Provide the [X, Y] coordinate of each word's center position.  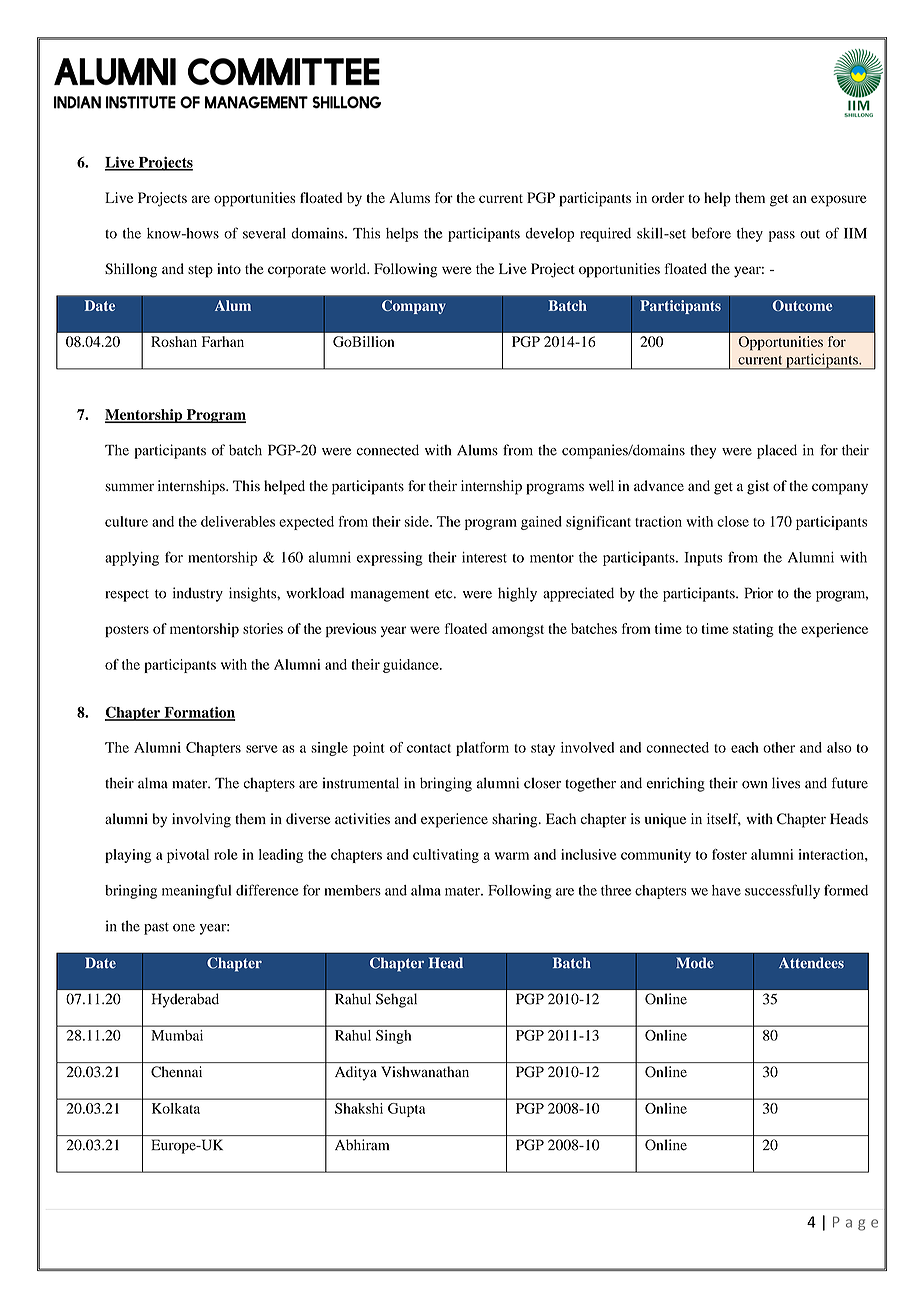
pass [782, 236]
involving [201, 820]
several [264, 233]
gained [541, 523]
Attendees [811, 963]
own [754, 785]
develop [549, 235]
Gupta [406, 1110]
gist [758, 487]
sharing [516, 820]
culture [126, 521]
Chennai [176, 1072]
